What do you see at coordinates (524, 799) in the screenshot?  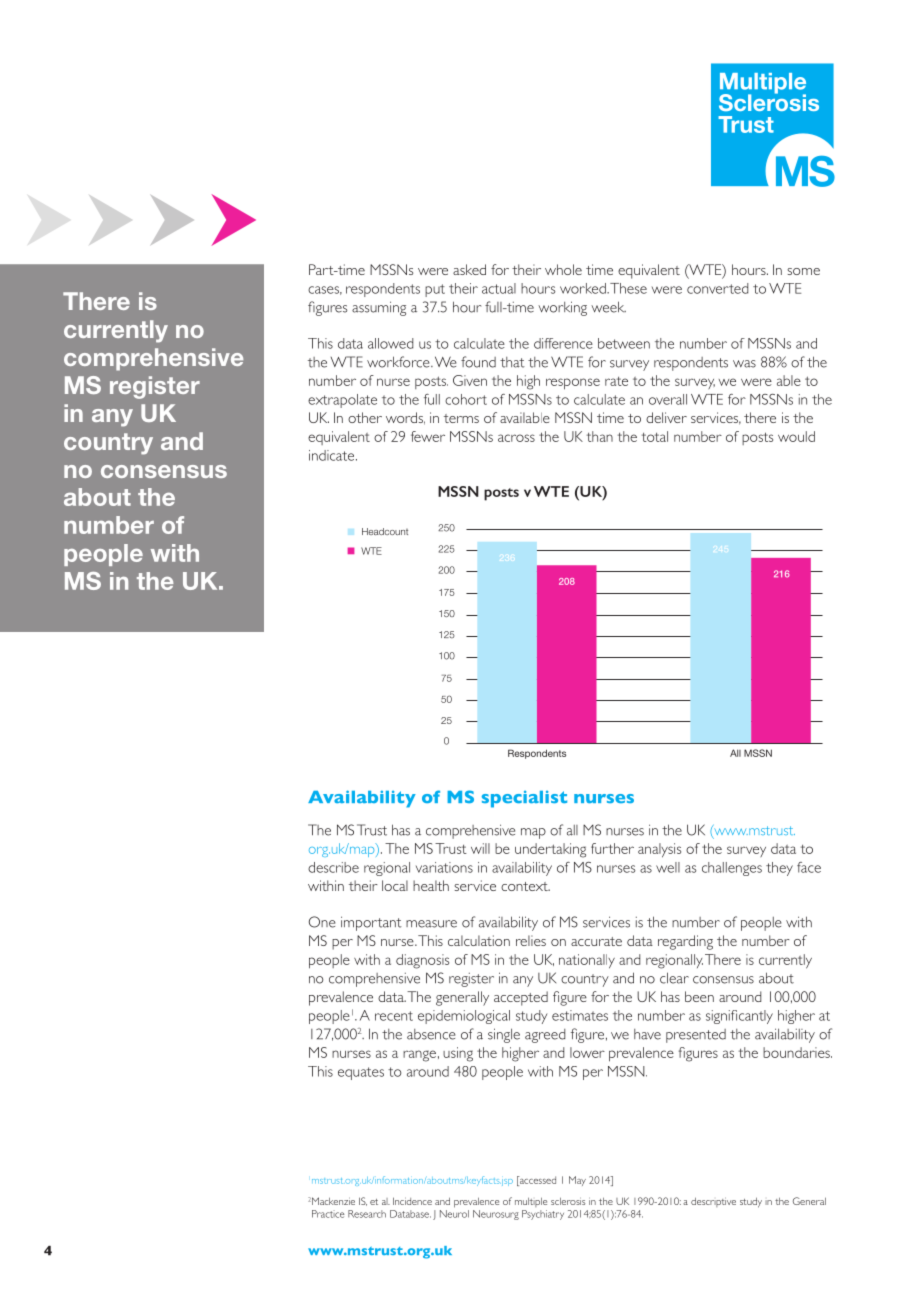 I see `specialist` at bounding box center [524, 799].
